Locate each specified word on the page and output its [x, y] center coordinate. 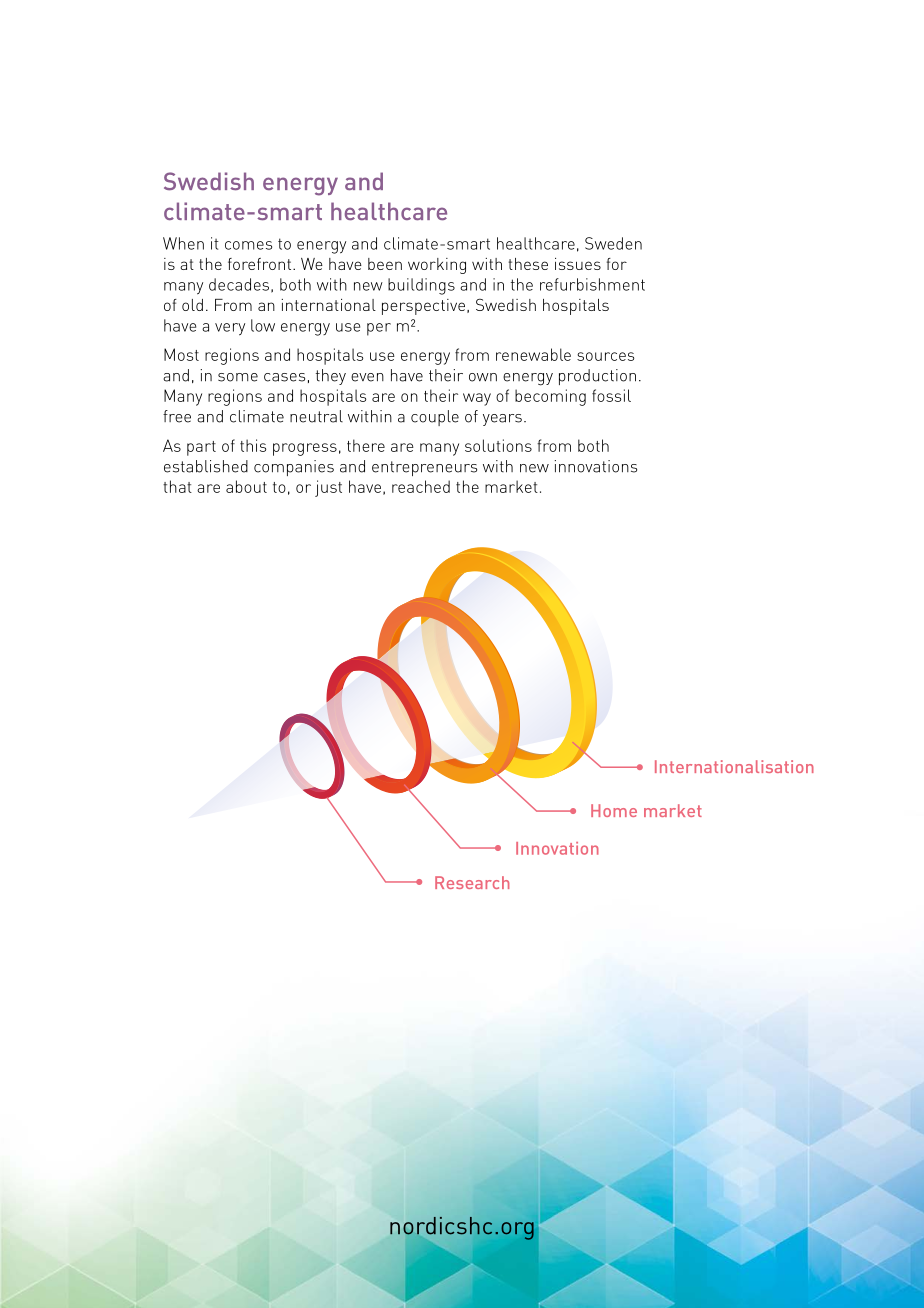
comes [248, 245]
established [206, 466]
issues [578, 264]
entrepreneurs [424, 468]
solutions [498, 445]
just [328, 488]
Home [614, 810]
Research [472, 882]
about [246, 486]
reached [421, 486]
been [385, 264]
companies [294, 468]
